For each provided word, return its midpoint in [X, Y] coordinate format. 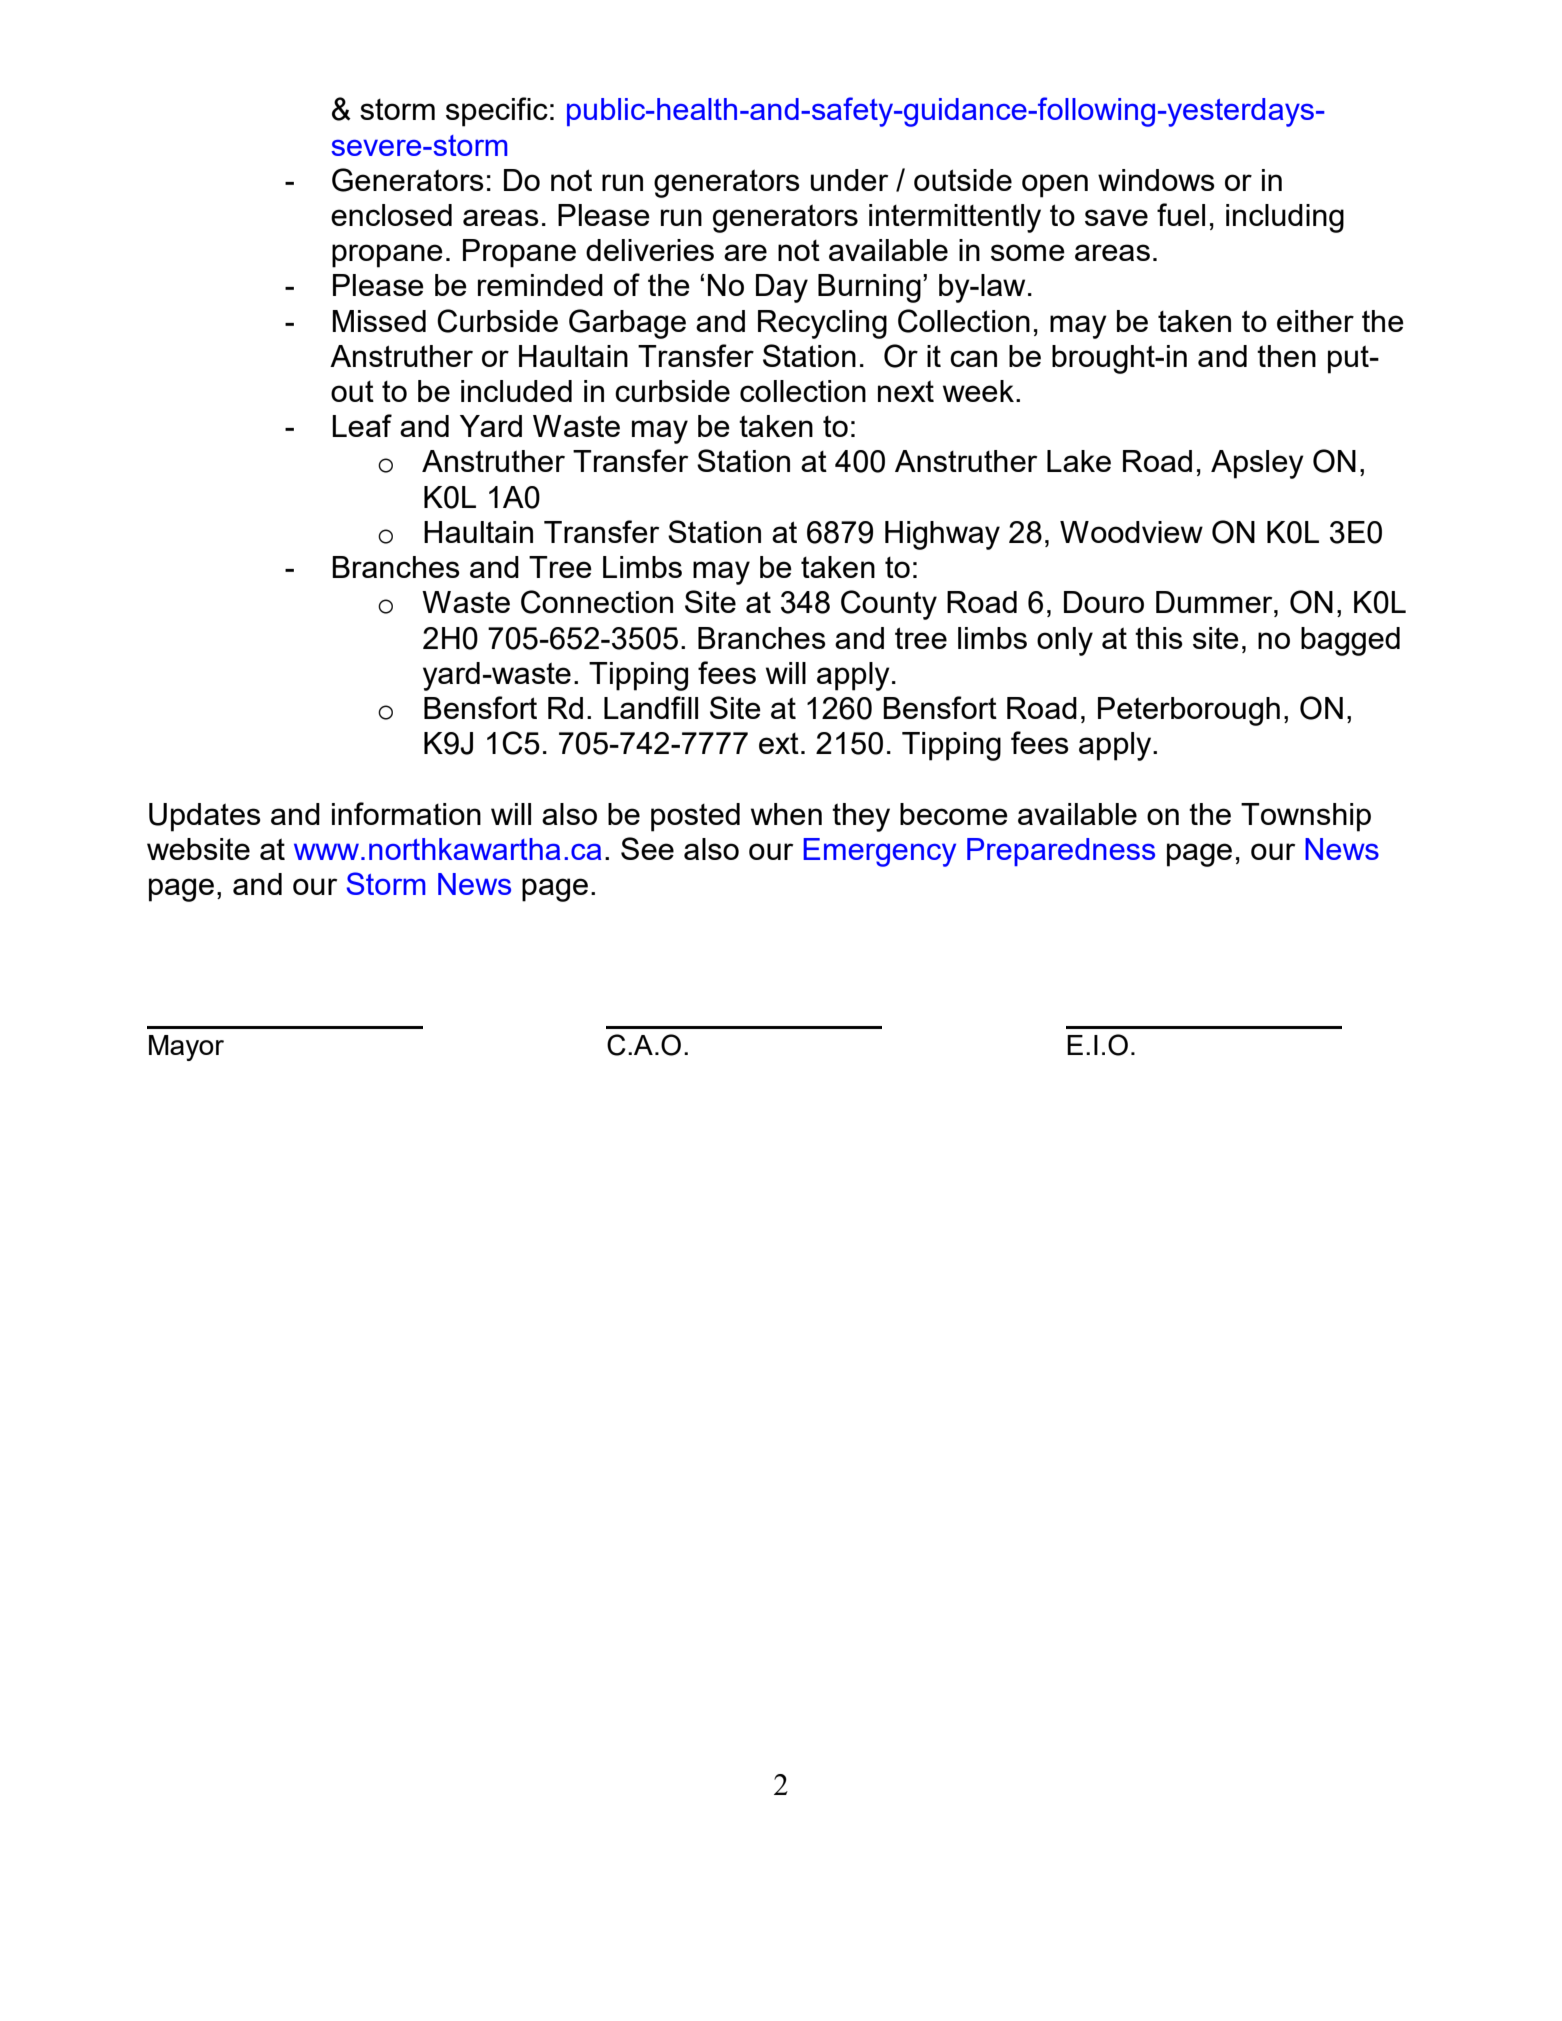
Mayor [186, 1048]
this [1159, 638]
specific [497, 112]
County [889, 605]
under [849, 180]
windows [1156, 180]
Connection [597, 602]
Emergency [879, 852]
